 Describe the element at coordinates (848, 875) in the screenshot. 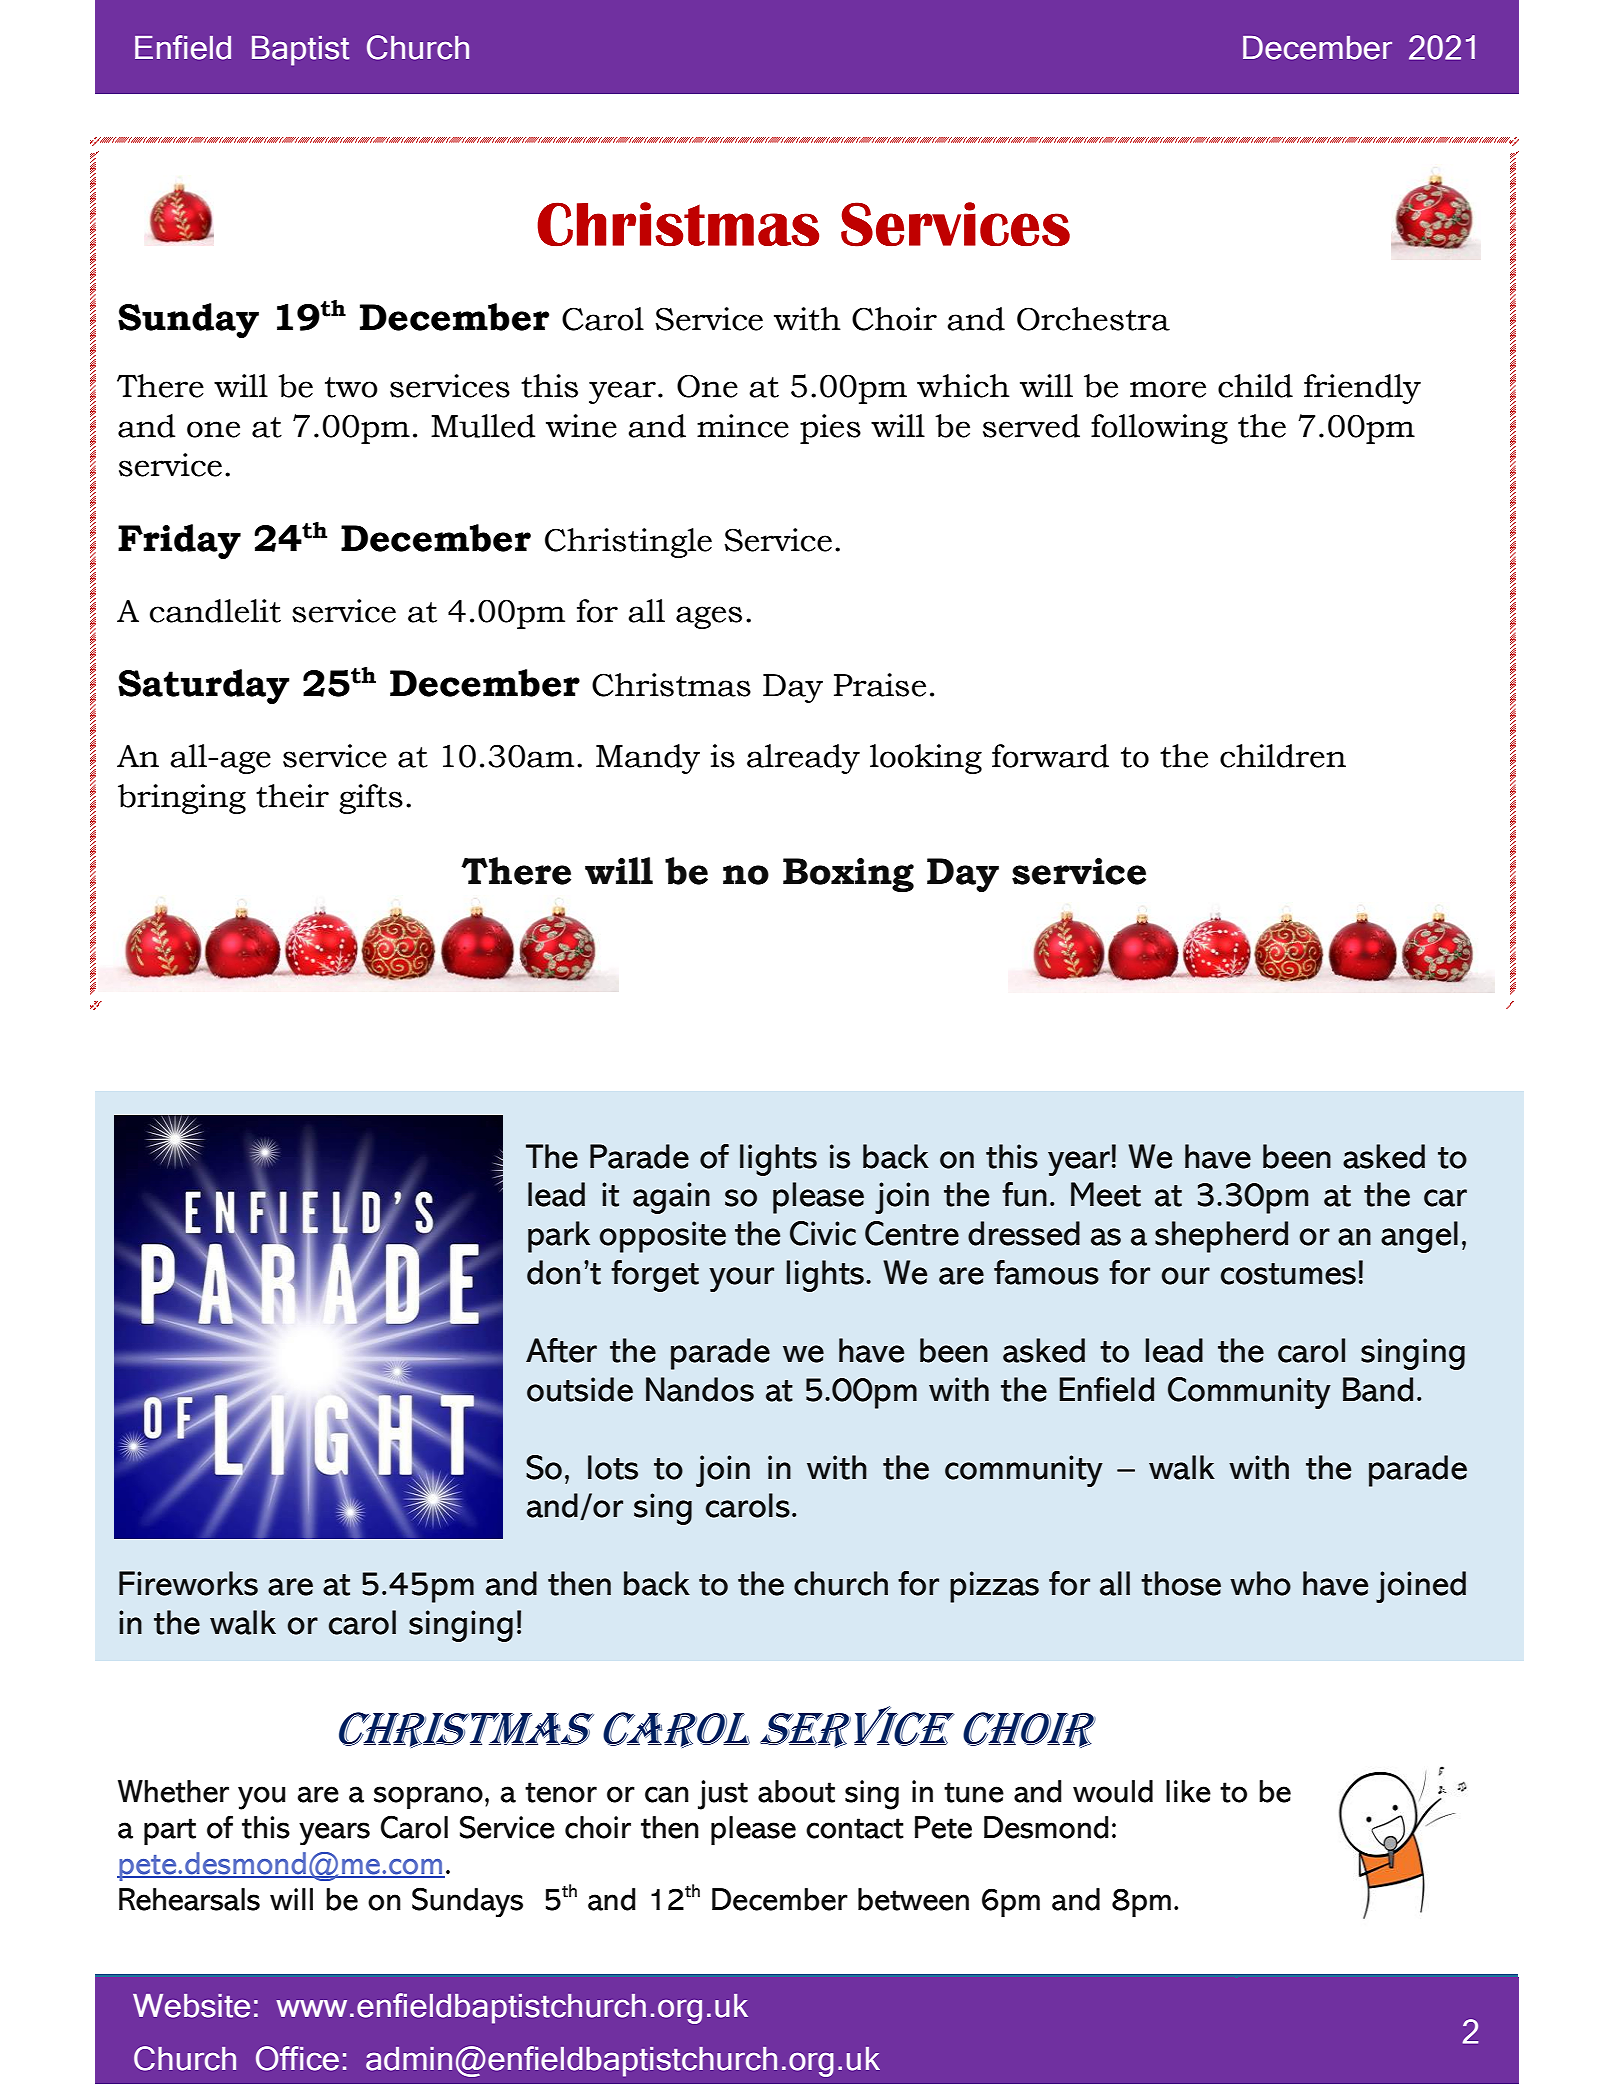

I see `Boxing` at that location.
